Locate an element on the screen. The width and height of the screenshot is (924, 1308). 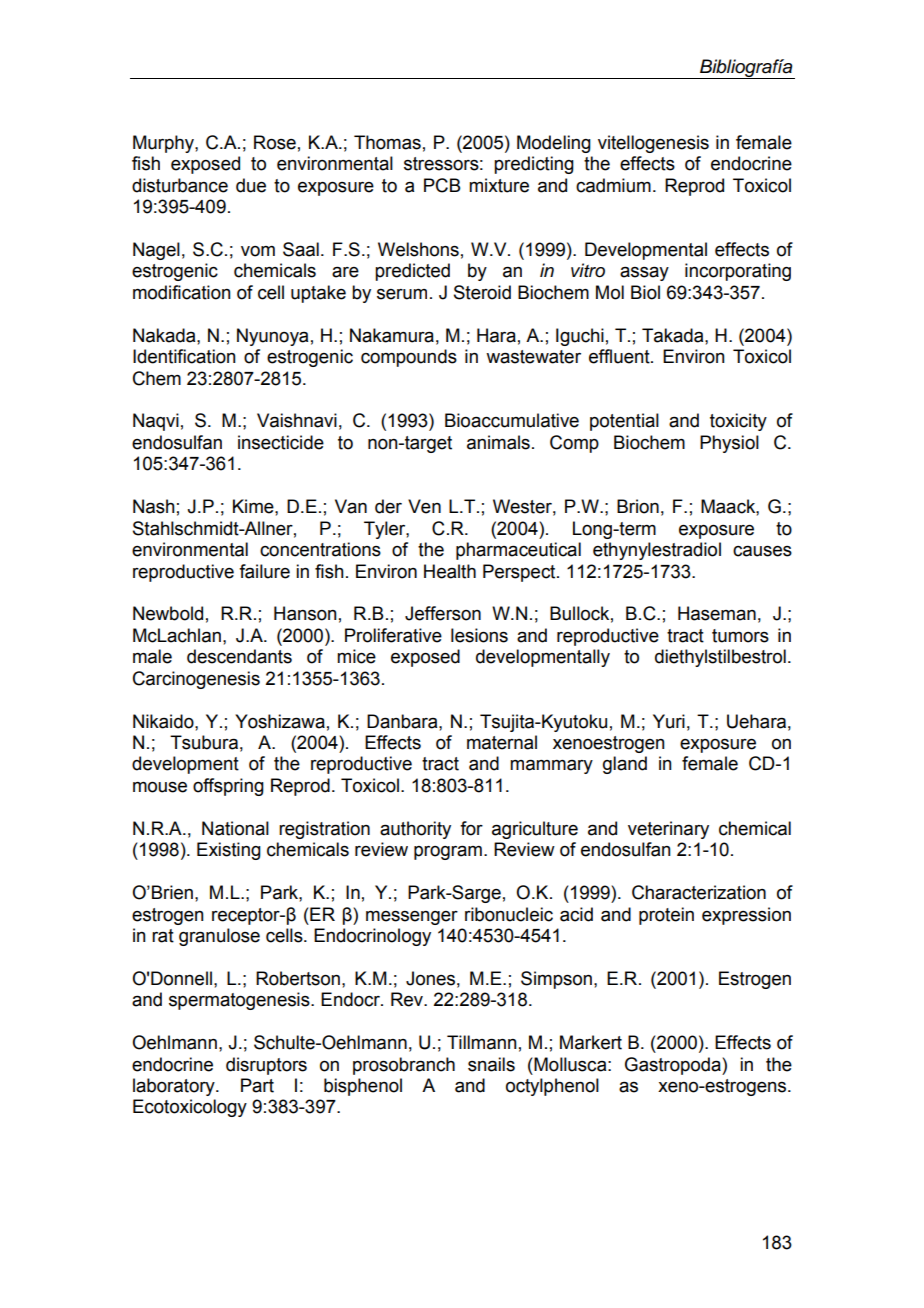
tumors is located at coordinates (740, 636).
